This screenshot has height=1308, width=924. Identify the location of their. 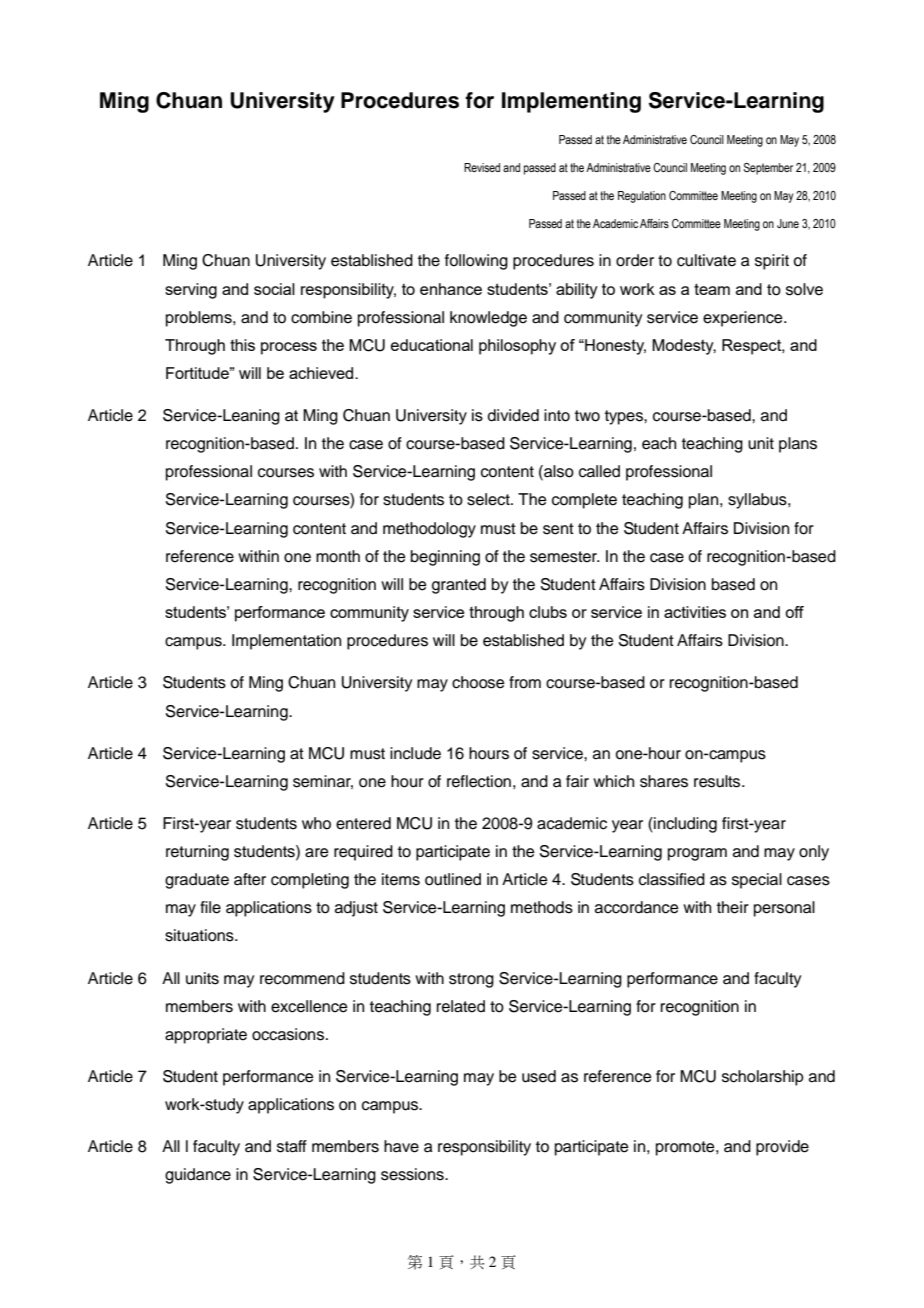
(733, 907).
